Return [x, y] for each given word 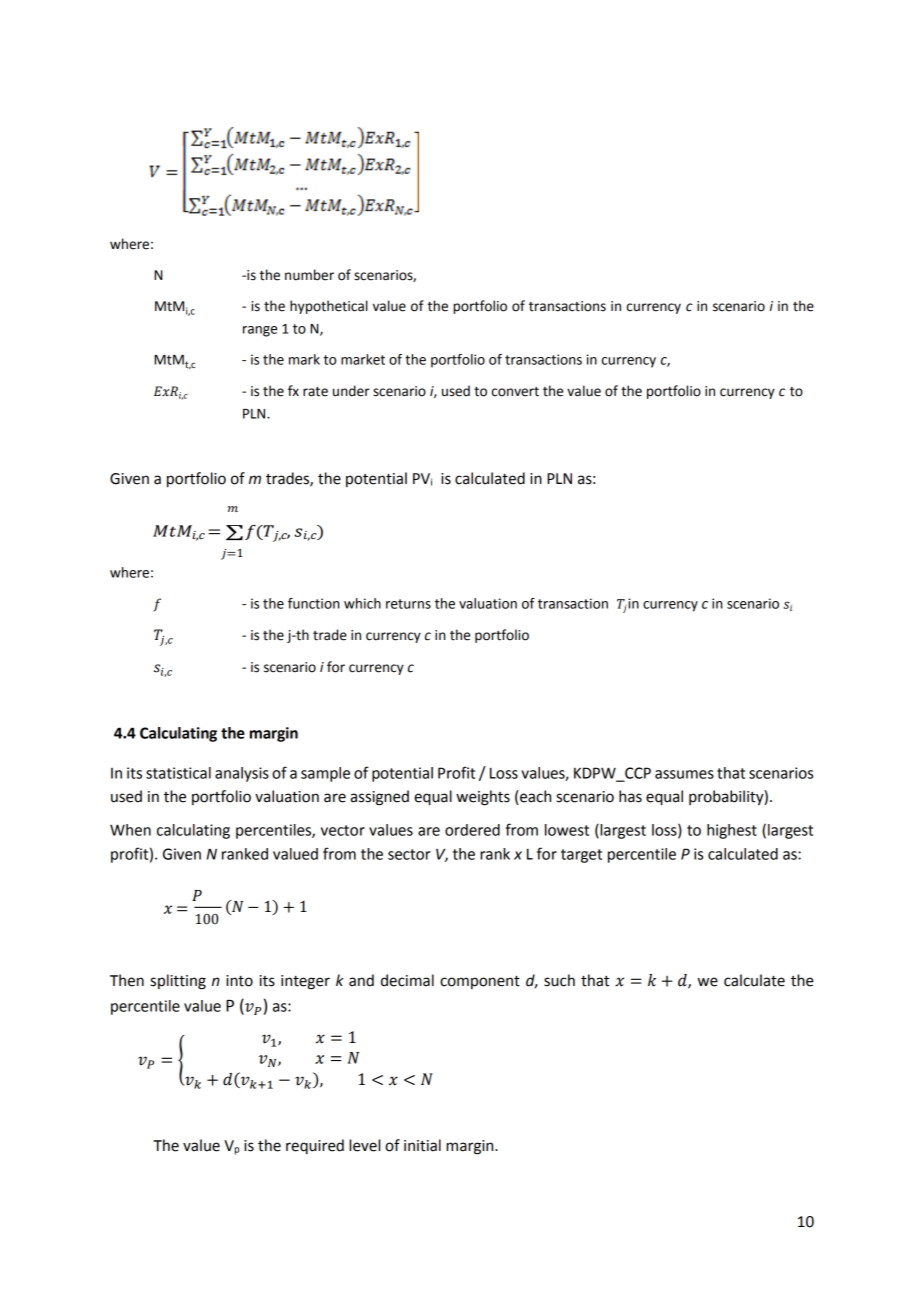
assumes [684, 774]
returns [408, 604]
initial [422, 1145]
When [130, 830]
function [313, 603]
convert [515, 392]
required [315, 1147]
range [260, 331]
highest [732, 831]
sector [409, 854]
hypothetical [329, 307]
